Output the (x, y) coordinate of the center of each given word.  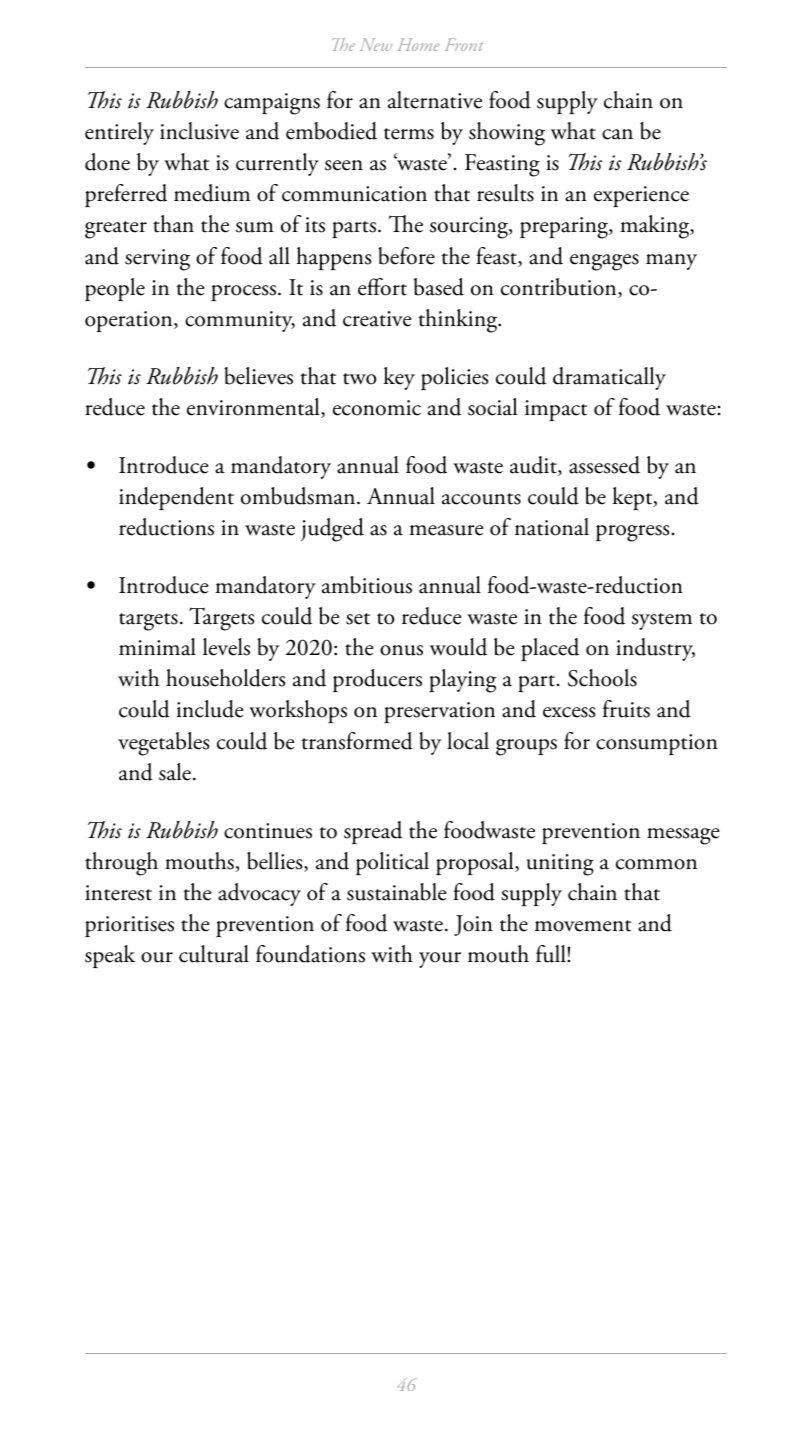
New (376, 44)
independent (176, 498)
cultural (214, 954)
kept (633, 498)
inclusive (199, 131)
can (617, 134)
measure (446, 530)
